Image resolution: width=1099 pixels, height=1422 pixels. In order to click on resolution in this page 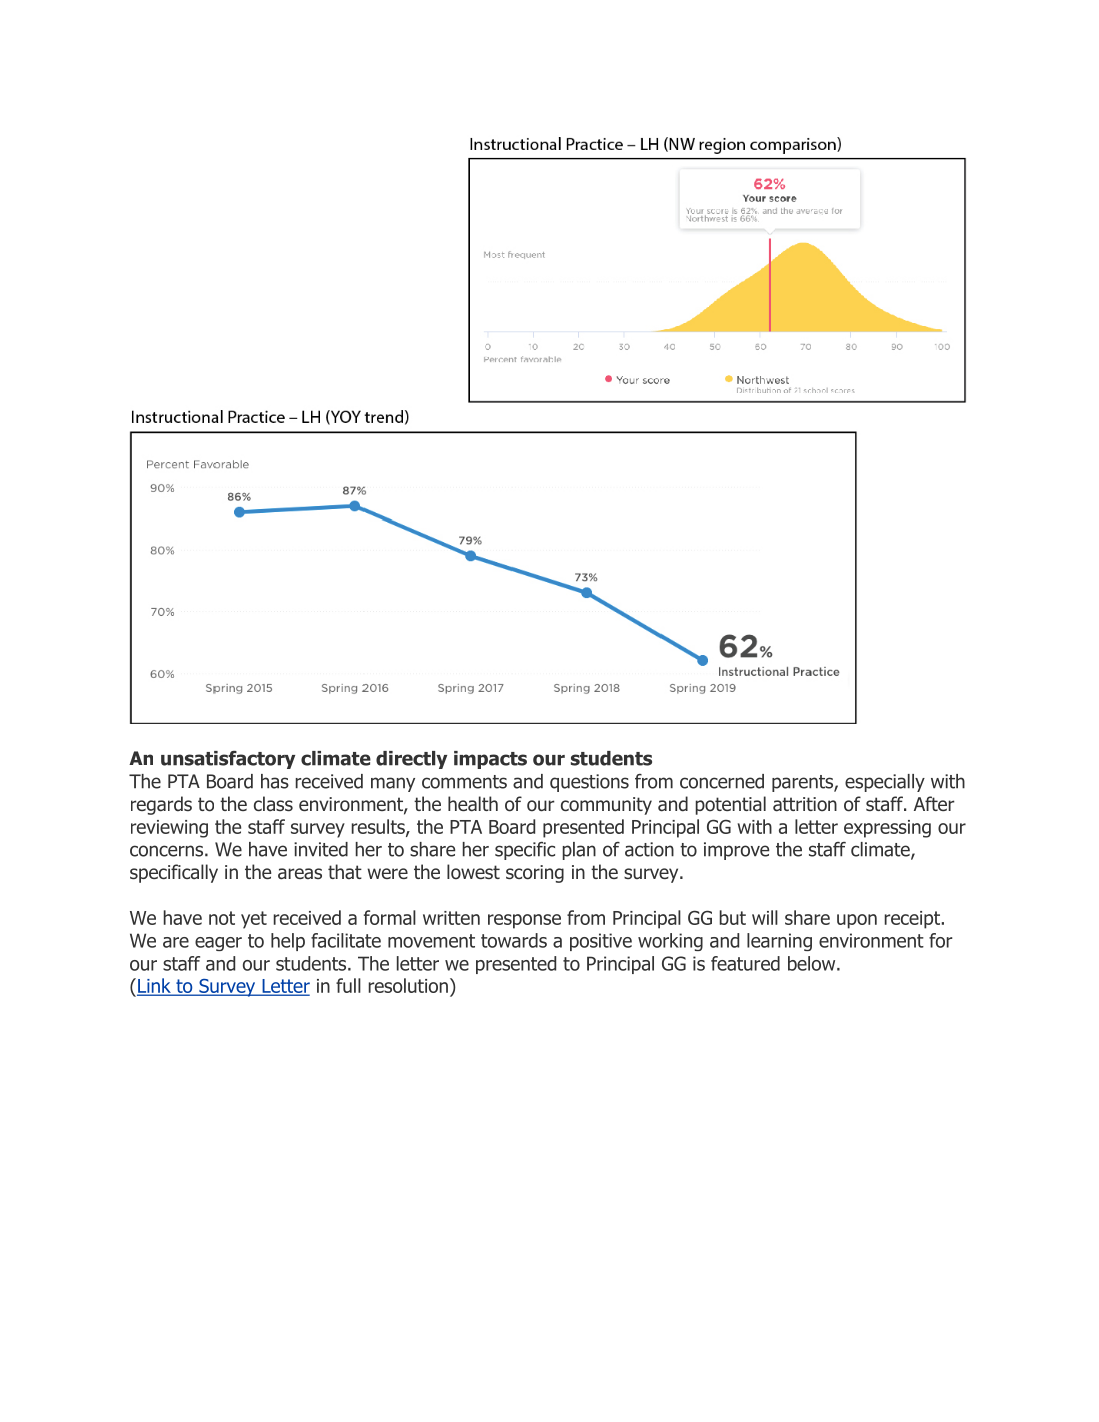, I will do `click(408, 985)`.
